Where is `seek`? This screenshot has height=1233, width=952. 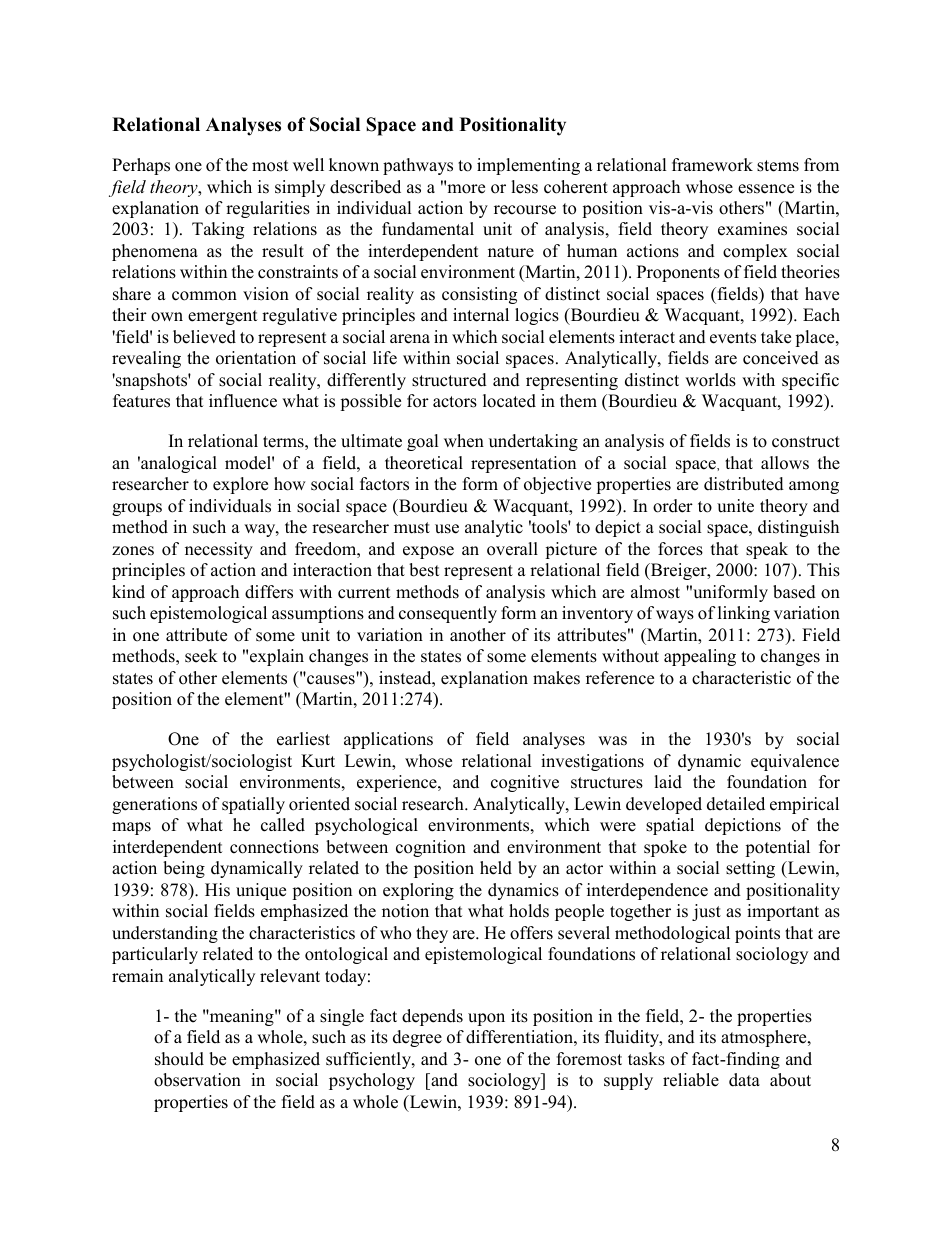
seek is located at coordinates (201, 656).
